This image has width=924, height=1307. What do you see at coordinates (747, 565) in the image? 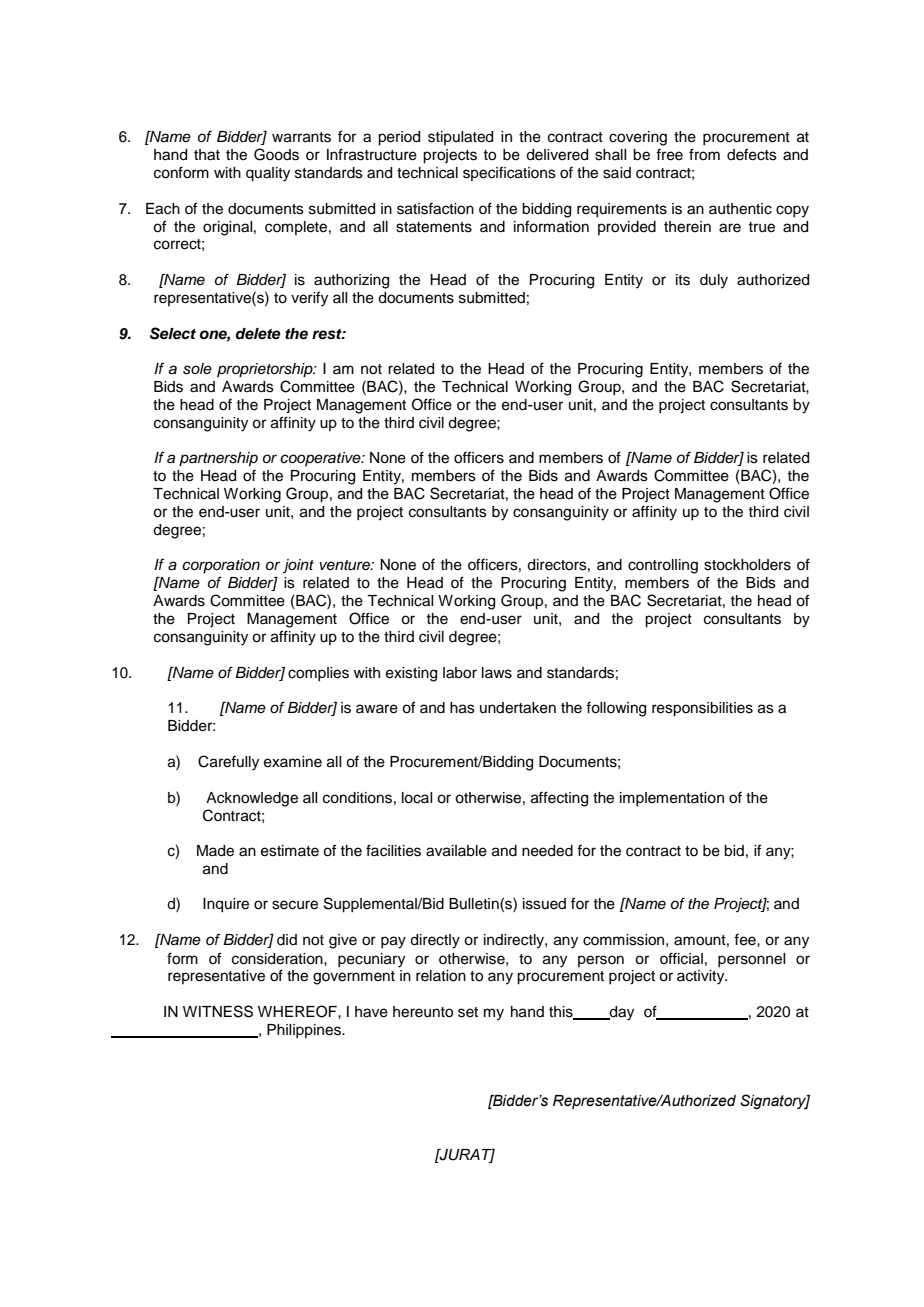
I see `stockholders` at bounding box center [747, 565].
